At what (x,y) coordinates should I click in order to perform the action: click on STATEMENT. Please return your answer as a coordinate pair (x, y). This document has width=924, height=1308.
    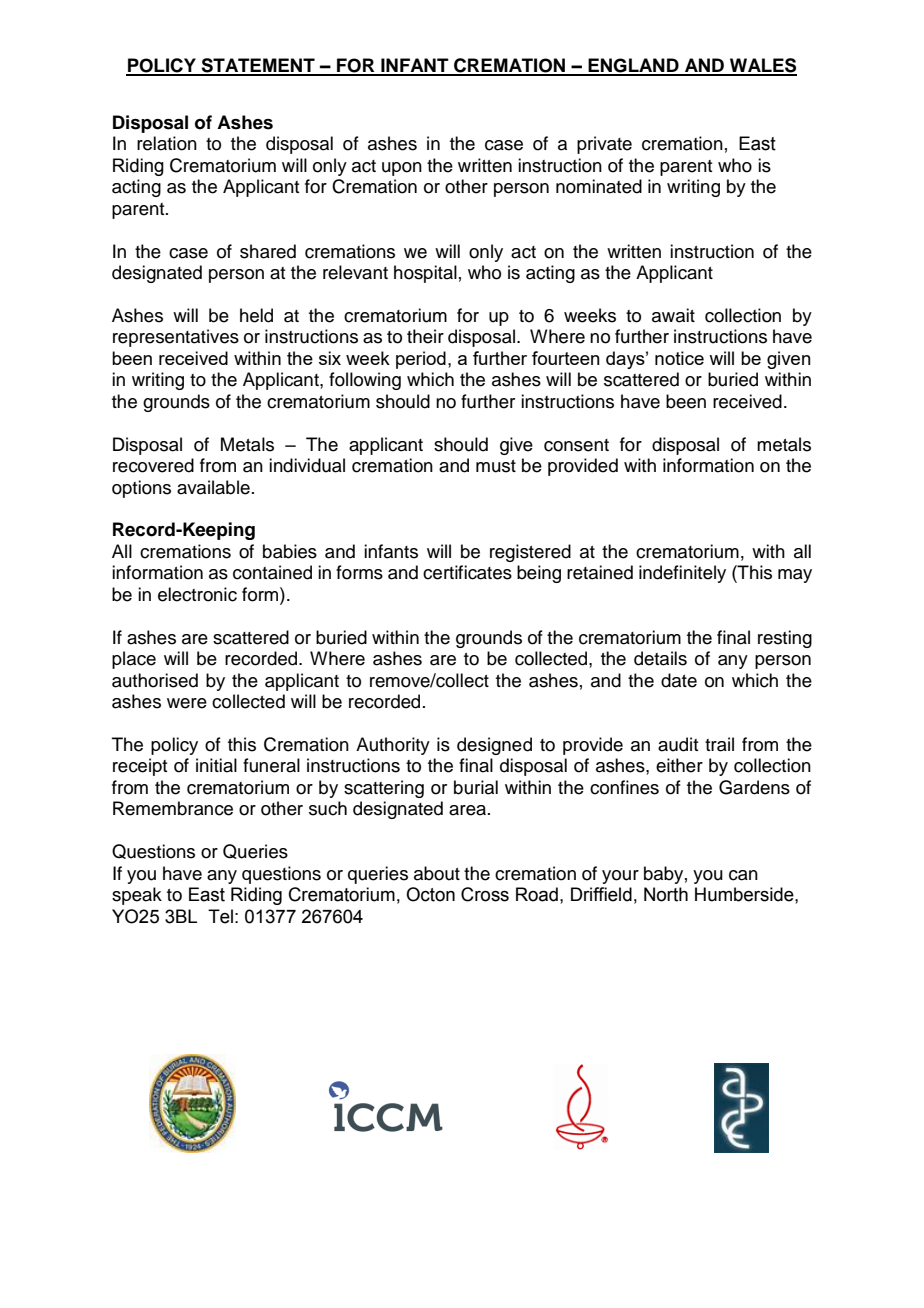
    Looking at the image, I should click on (258, 66).
